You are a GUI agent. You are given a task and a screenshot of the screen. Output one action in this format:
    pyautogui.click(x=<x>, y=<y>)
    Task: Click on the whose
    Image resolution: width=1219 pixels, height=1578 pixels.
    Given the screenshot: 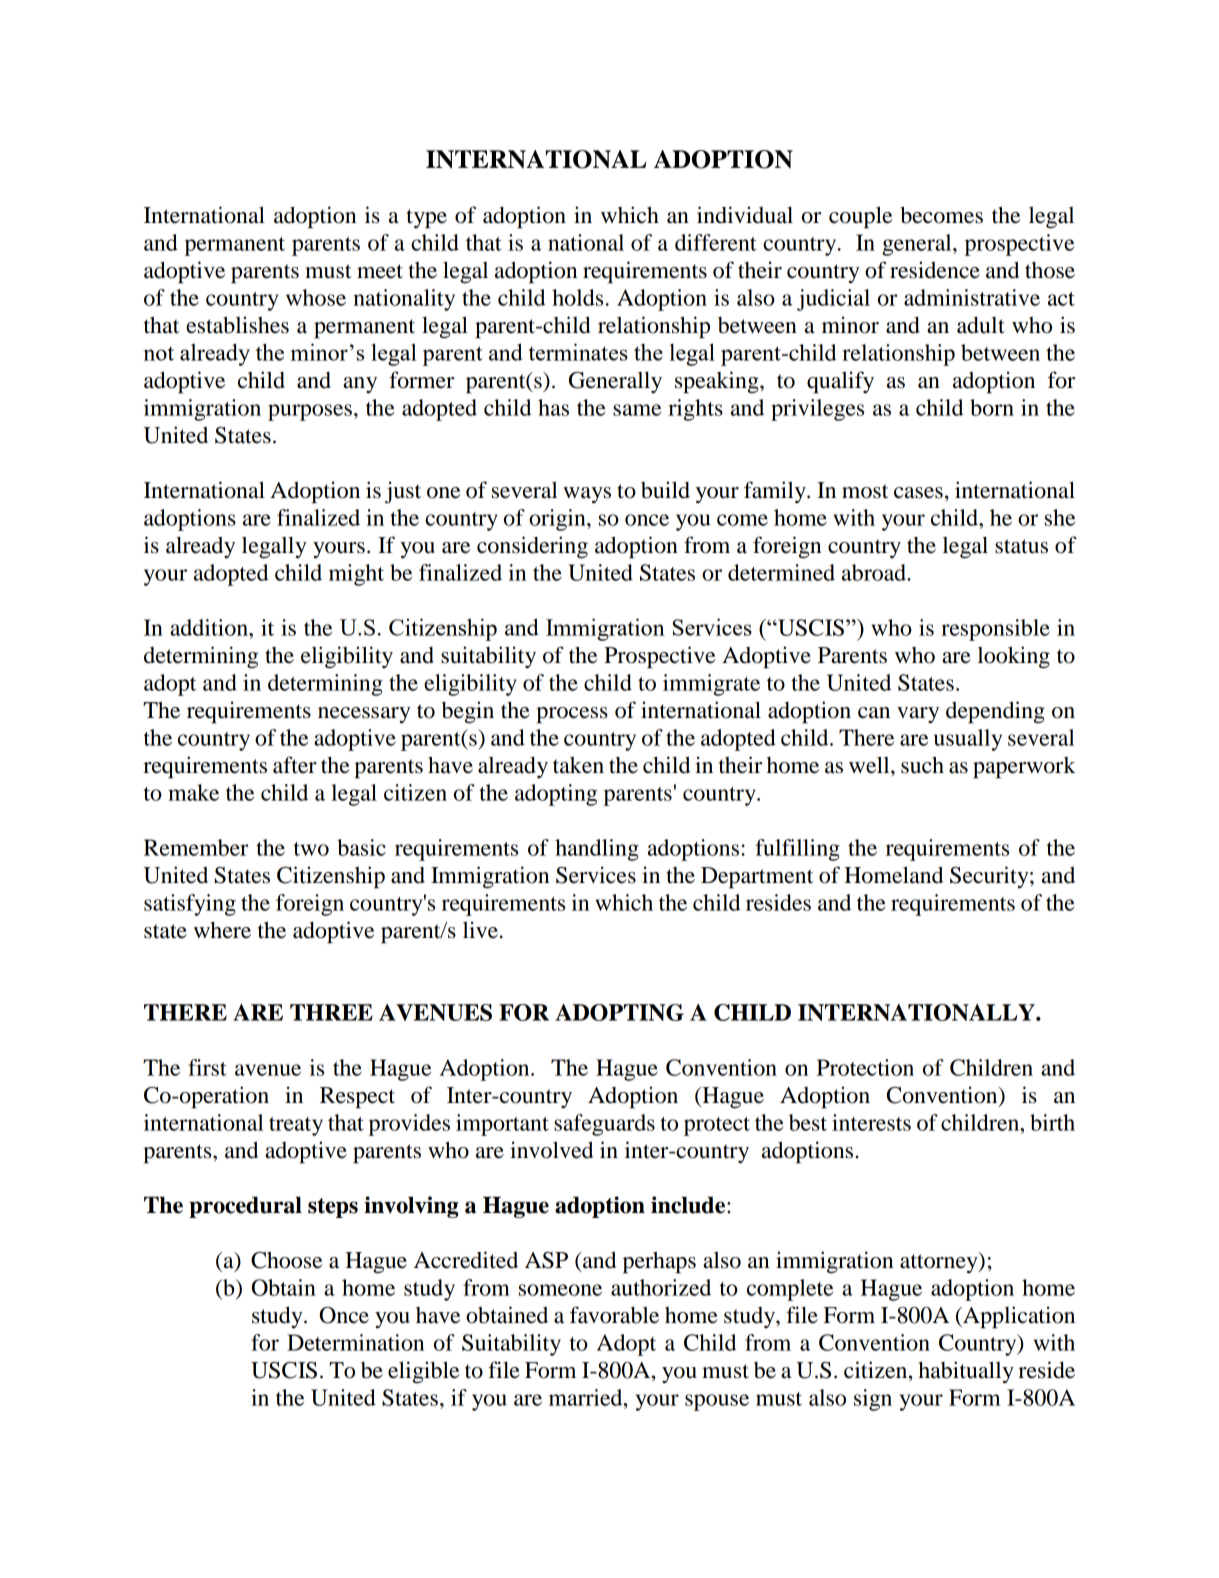 What is the action you would take?
    pyautogui.click(x=316, y=297)
